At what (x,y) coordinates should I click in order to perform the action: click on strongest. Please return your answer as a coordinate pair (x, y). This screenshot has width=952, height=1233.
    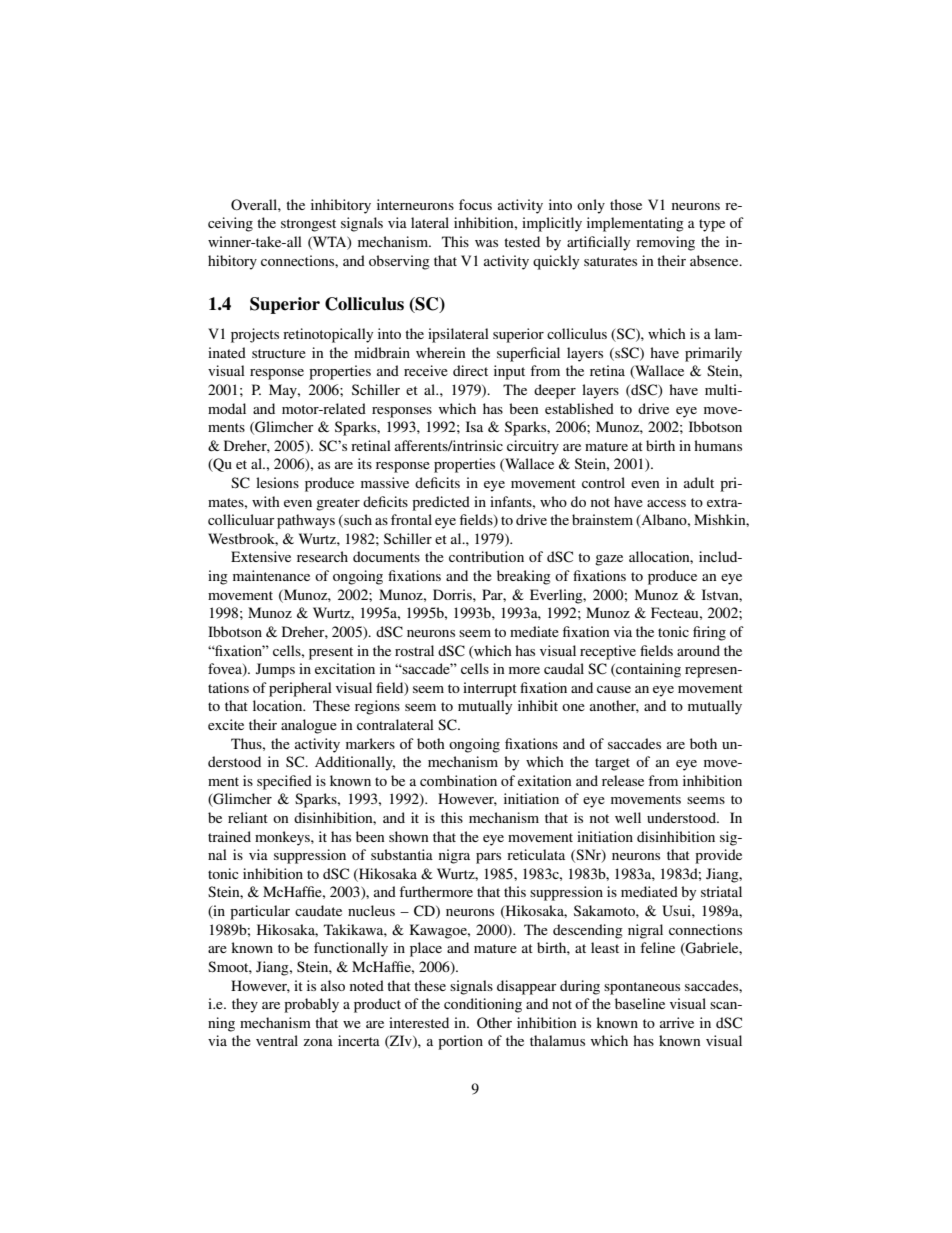
    Looking at the image, I should click on (308, 225).
